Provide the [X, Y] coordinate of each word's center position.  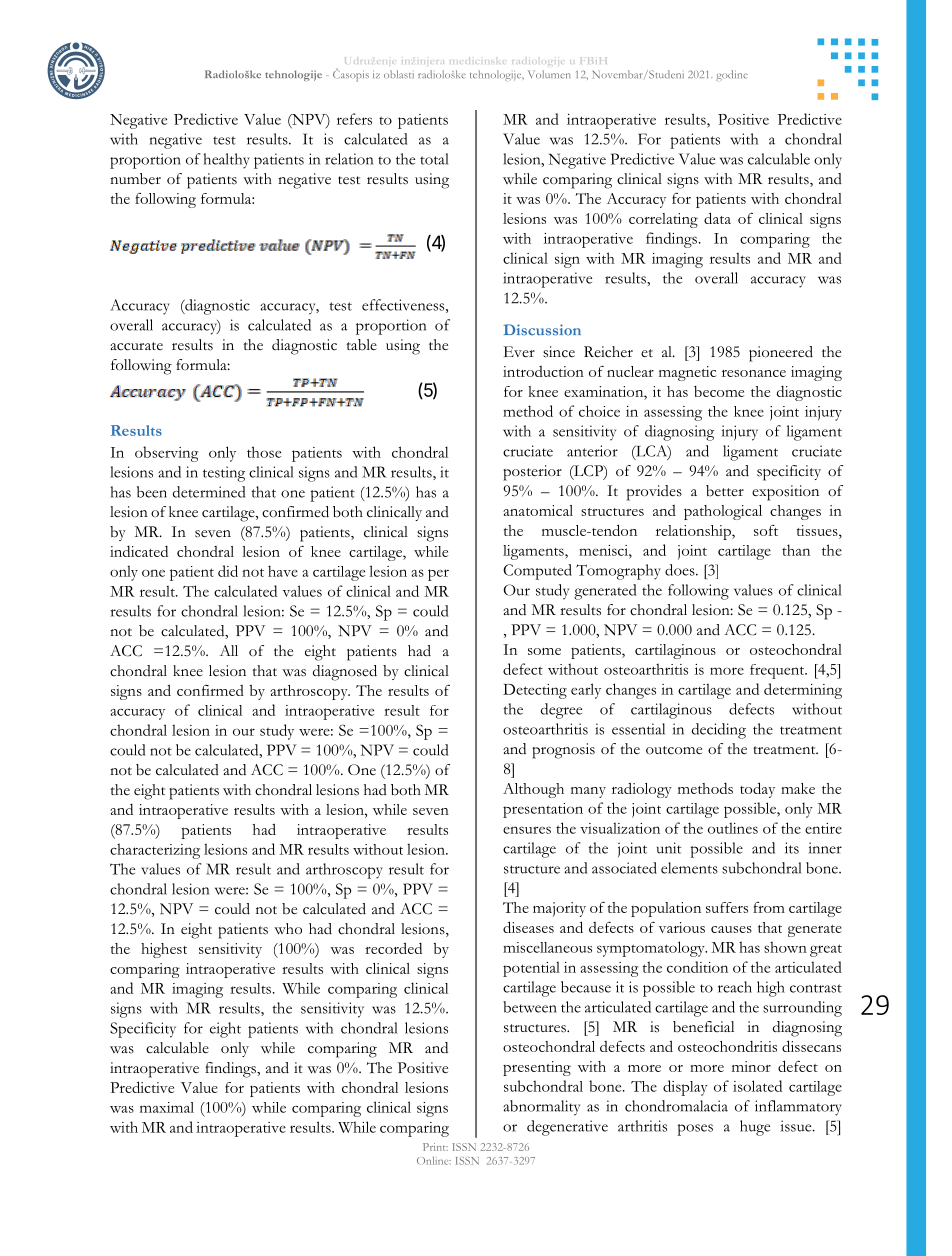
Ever [519, 351]
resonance [754, 373]
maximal [167, 1107]
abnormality [541, 1108]
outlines [733, 828]
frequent [778, 671]
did [228, 571]
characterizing [155, 851]
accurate [136, 346]
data [717, 218]
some [544, 651]
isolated [757, 1086]
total [434, 159]
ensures [527, 830]
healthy [226, 161]
